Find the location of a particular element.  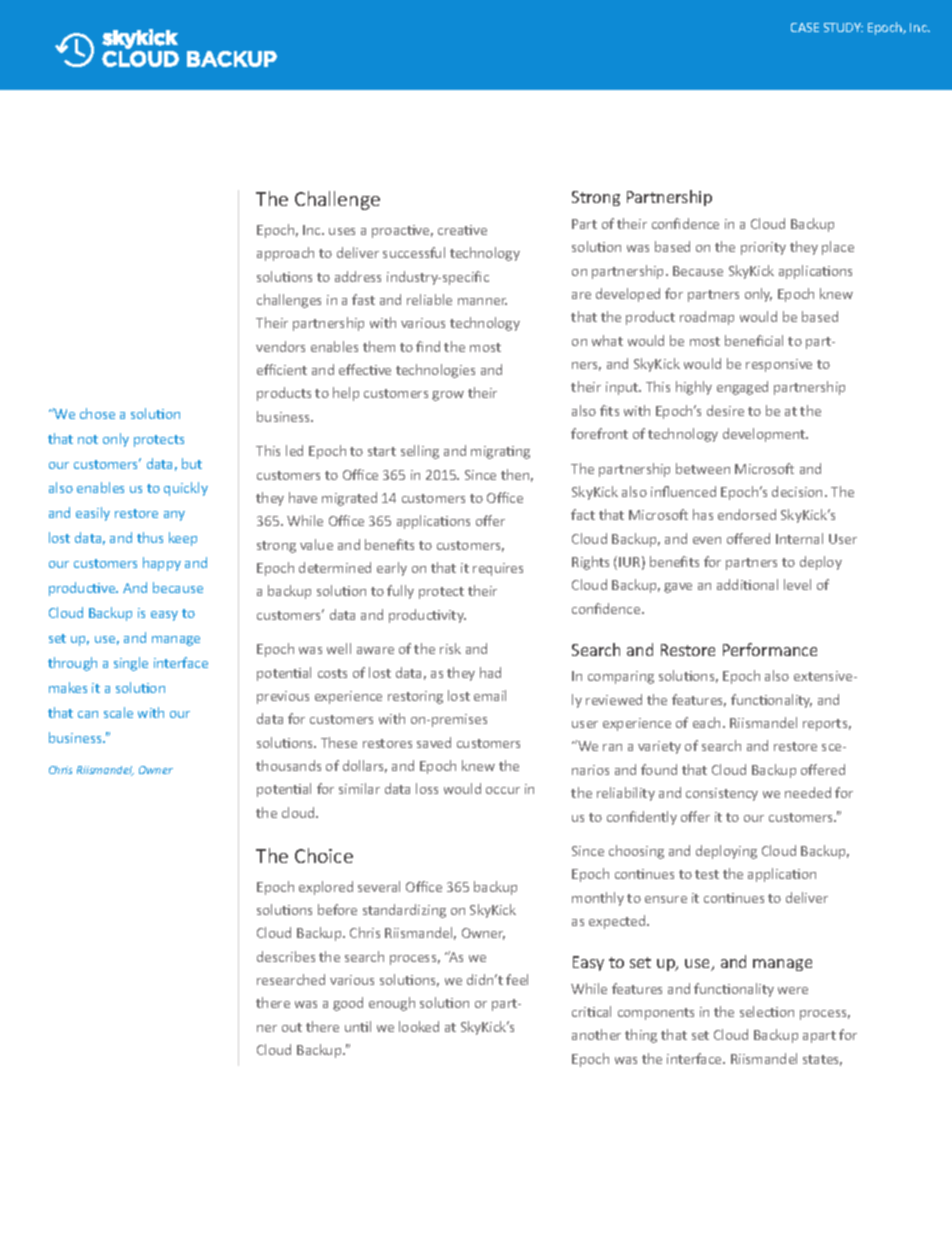

consistency is located at coordinates (722, 794).
